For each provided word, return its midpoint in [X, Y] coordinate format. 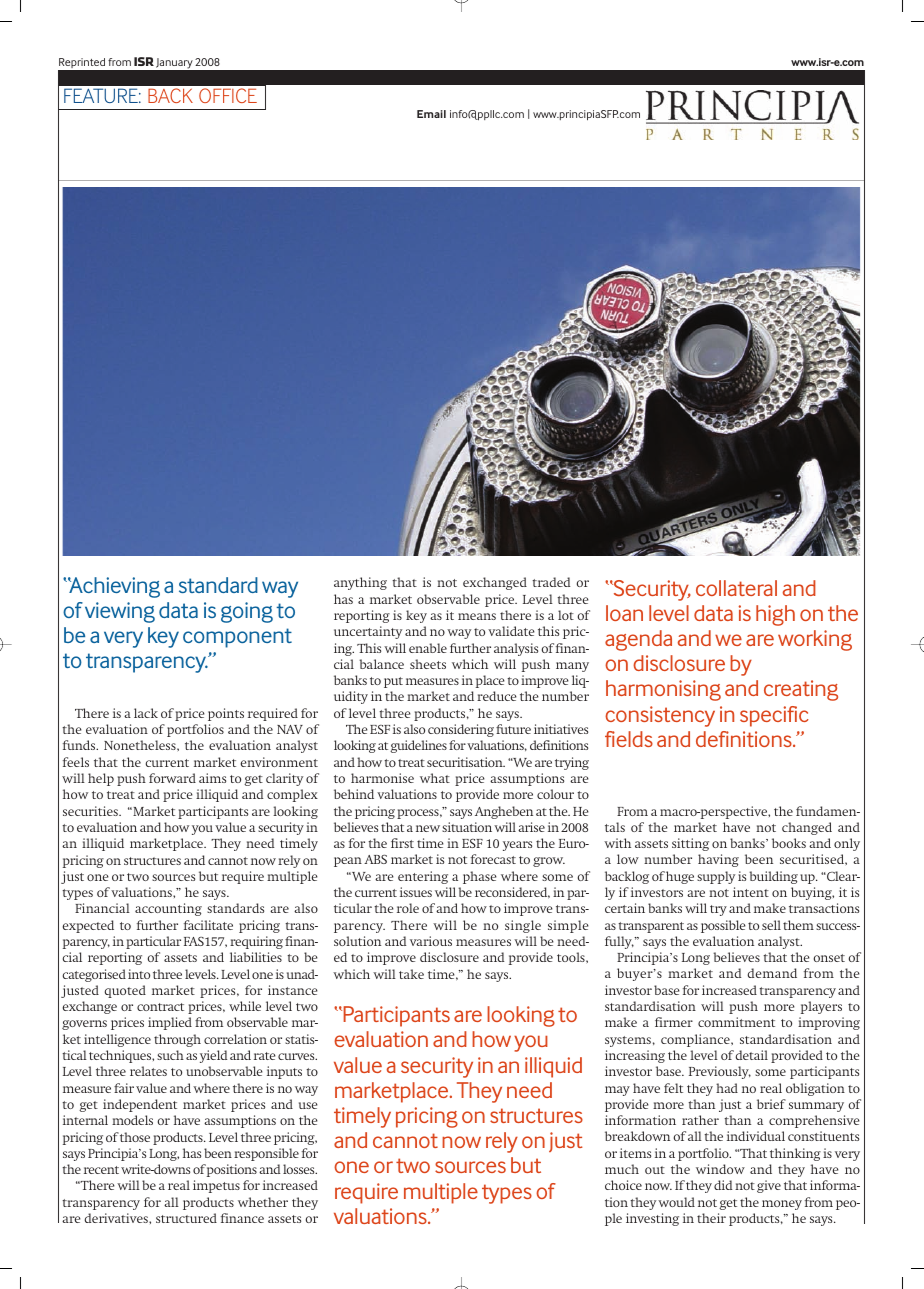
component [237, 638]
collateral [736, 588]
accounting [168, 909]
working [815, 640]
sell [771, 925]
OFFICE [228, 95]
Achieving [114, 587]
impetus [216, 1186]
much [622, 1169]
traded [551, 582]
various [431, 941]
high [775, 615]
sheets [428, 664]
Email [431, 114]
